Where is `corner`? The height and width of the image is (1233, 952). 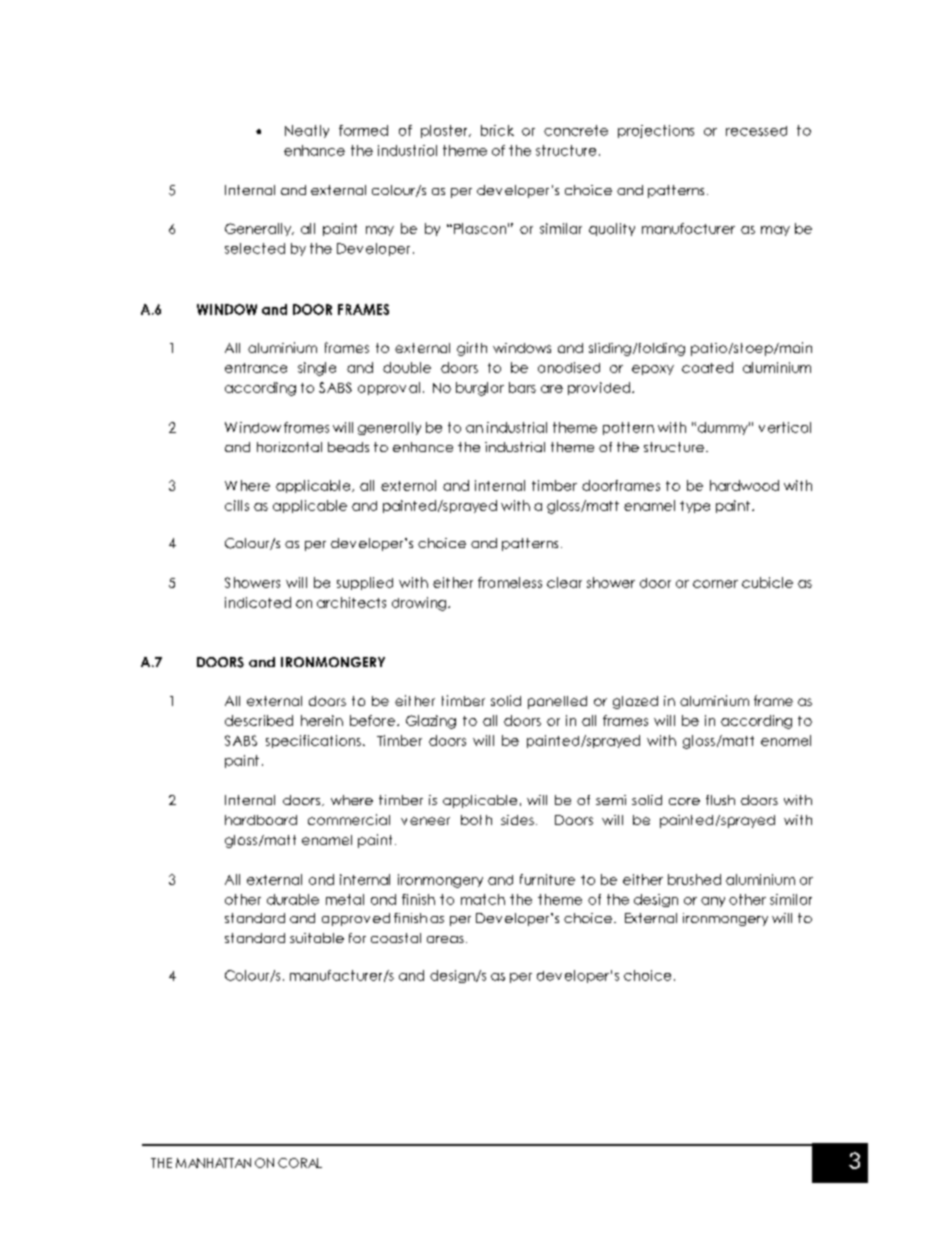
corner is located at coordinates (715, 584).
